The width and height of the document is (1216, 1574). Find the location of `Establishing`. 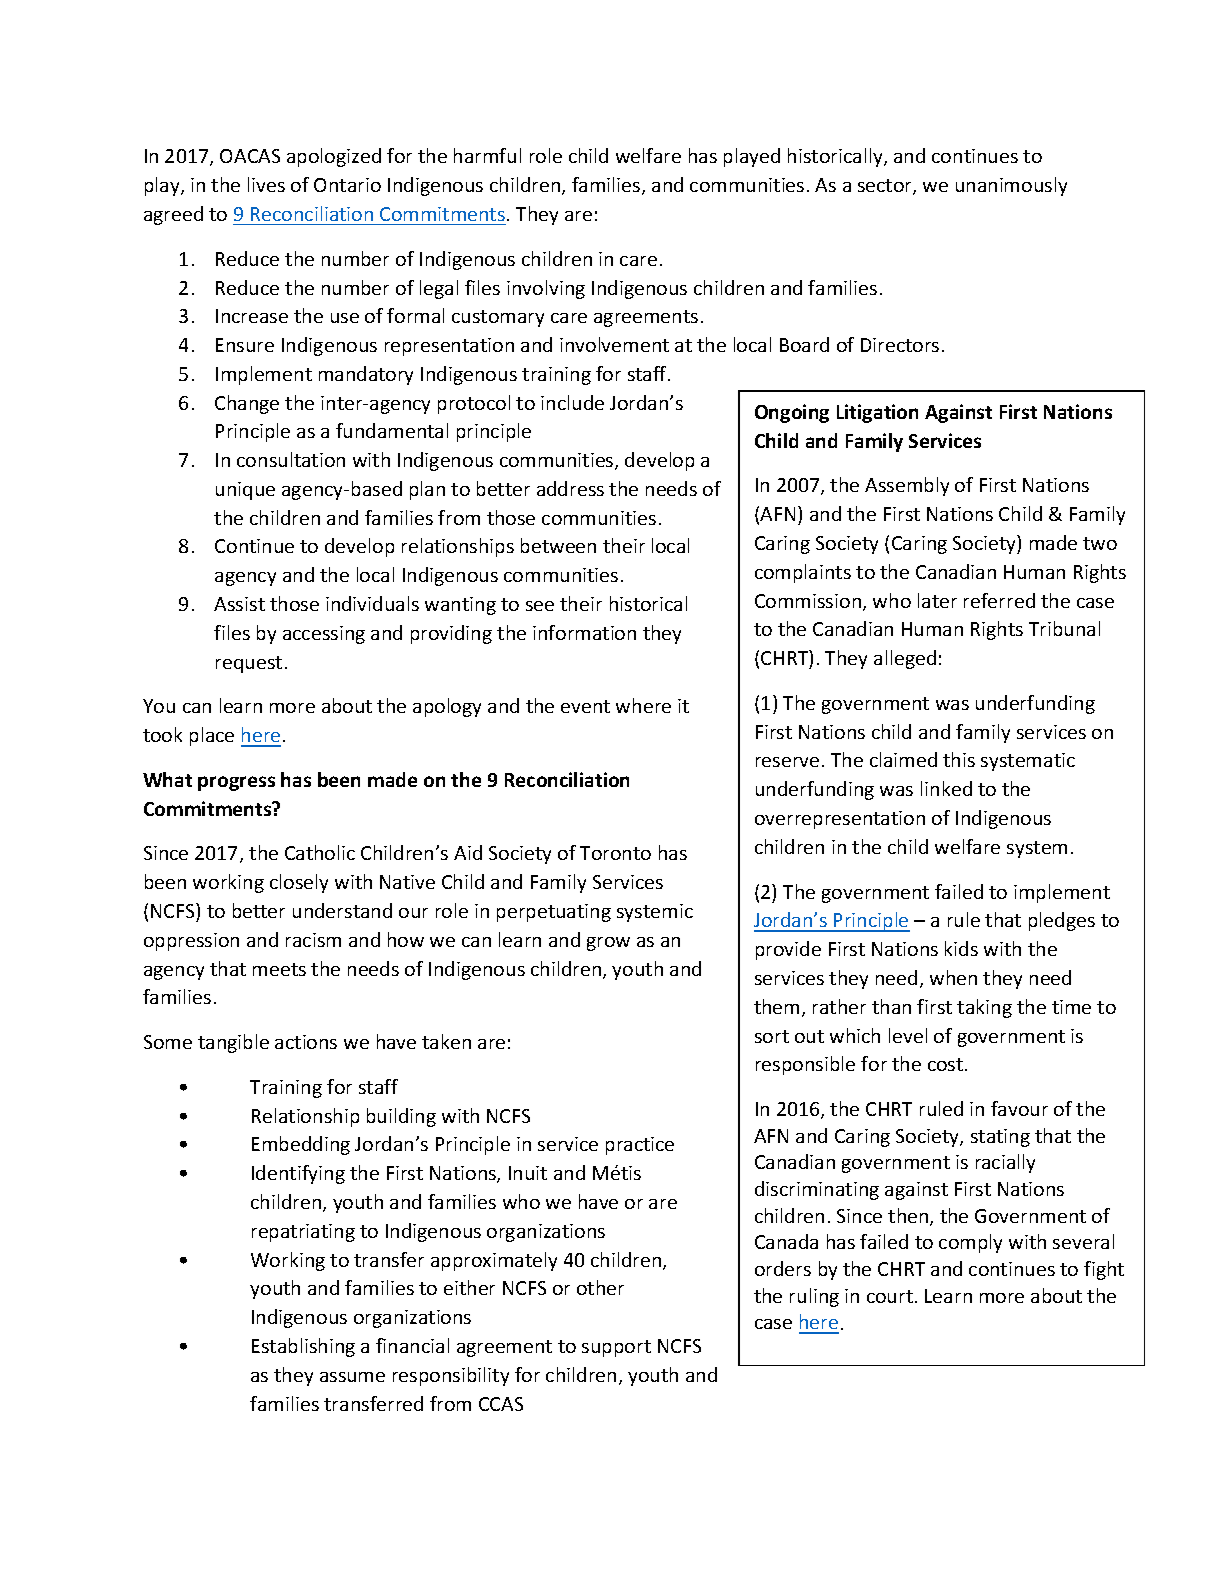

Establishing is located at coordinates (303, 1347).
